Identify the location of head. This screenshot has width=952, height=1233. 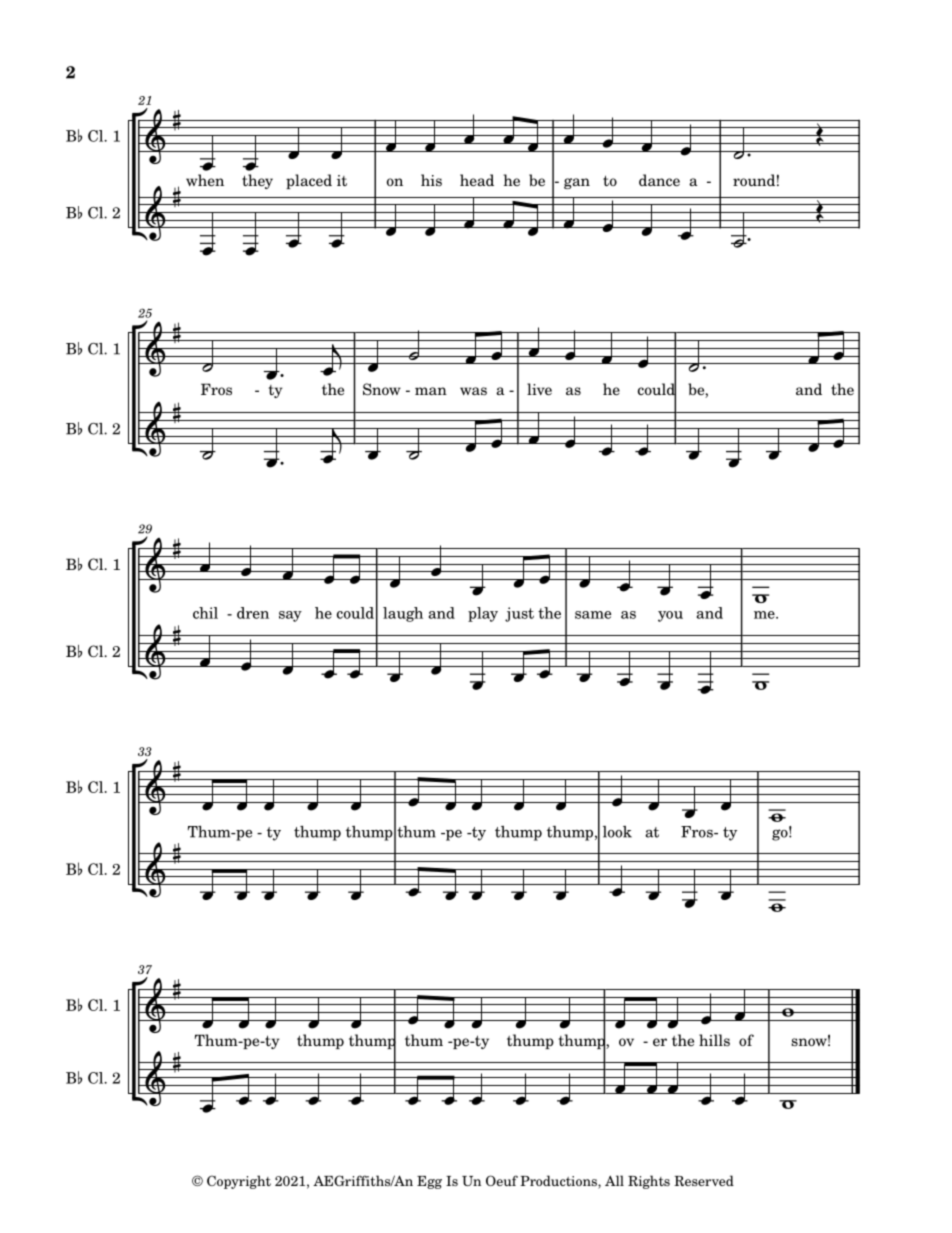
(477, 180).
